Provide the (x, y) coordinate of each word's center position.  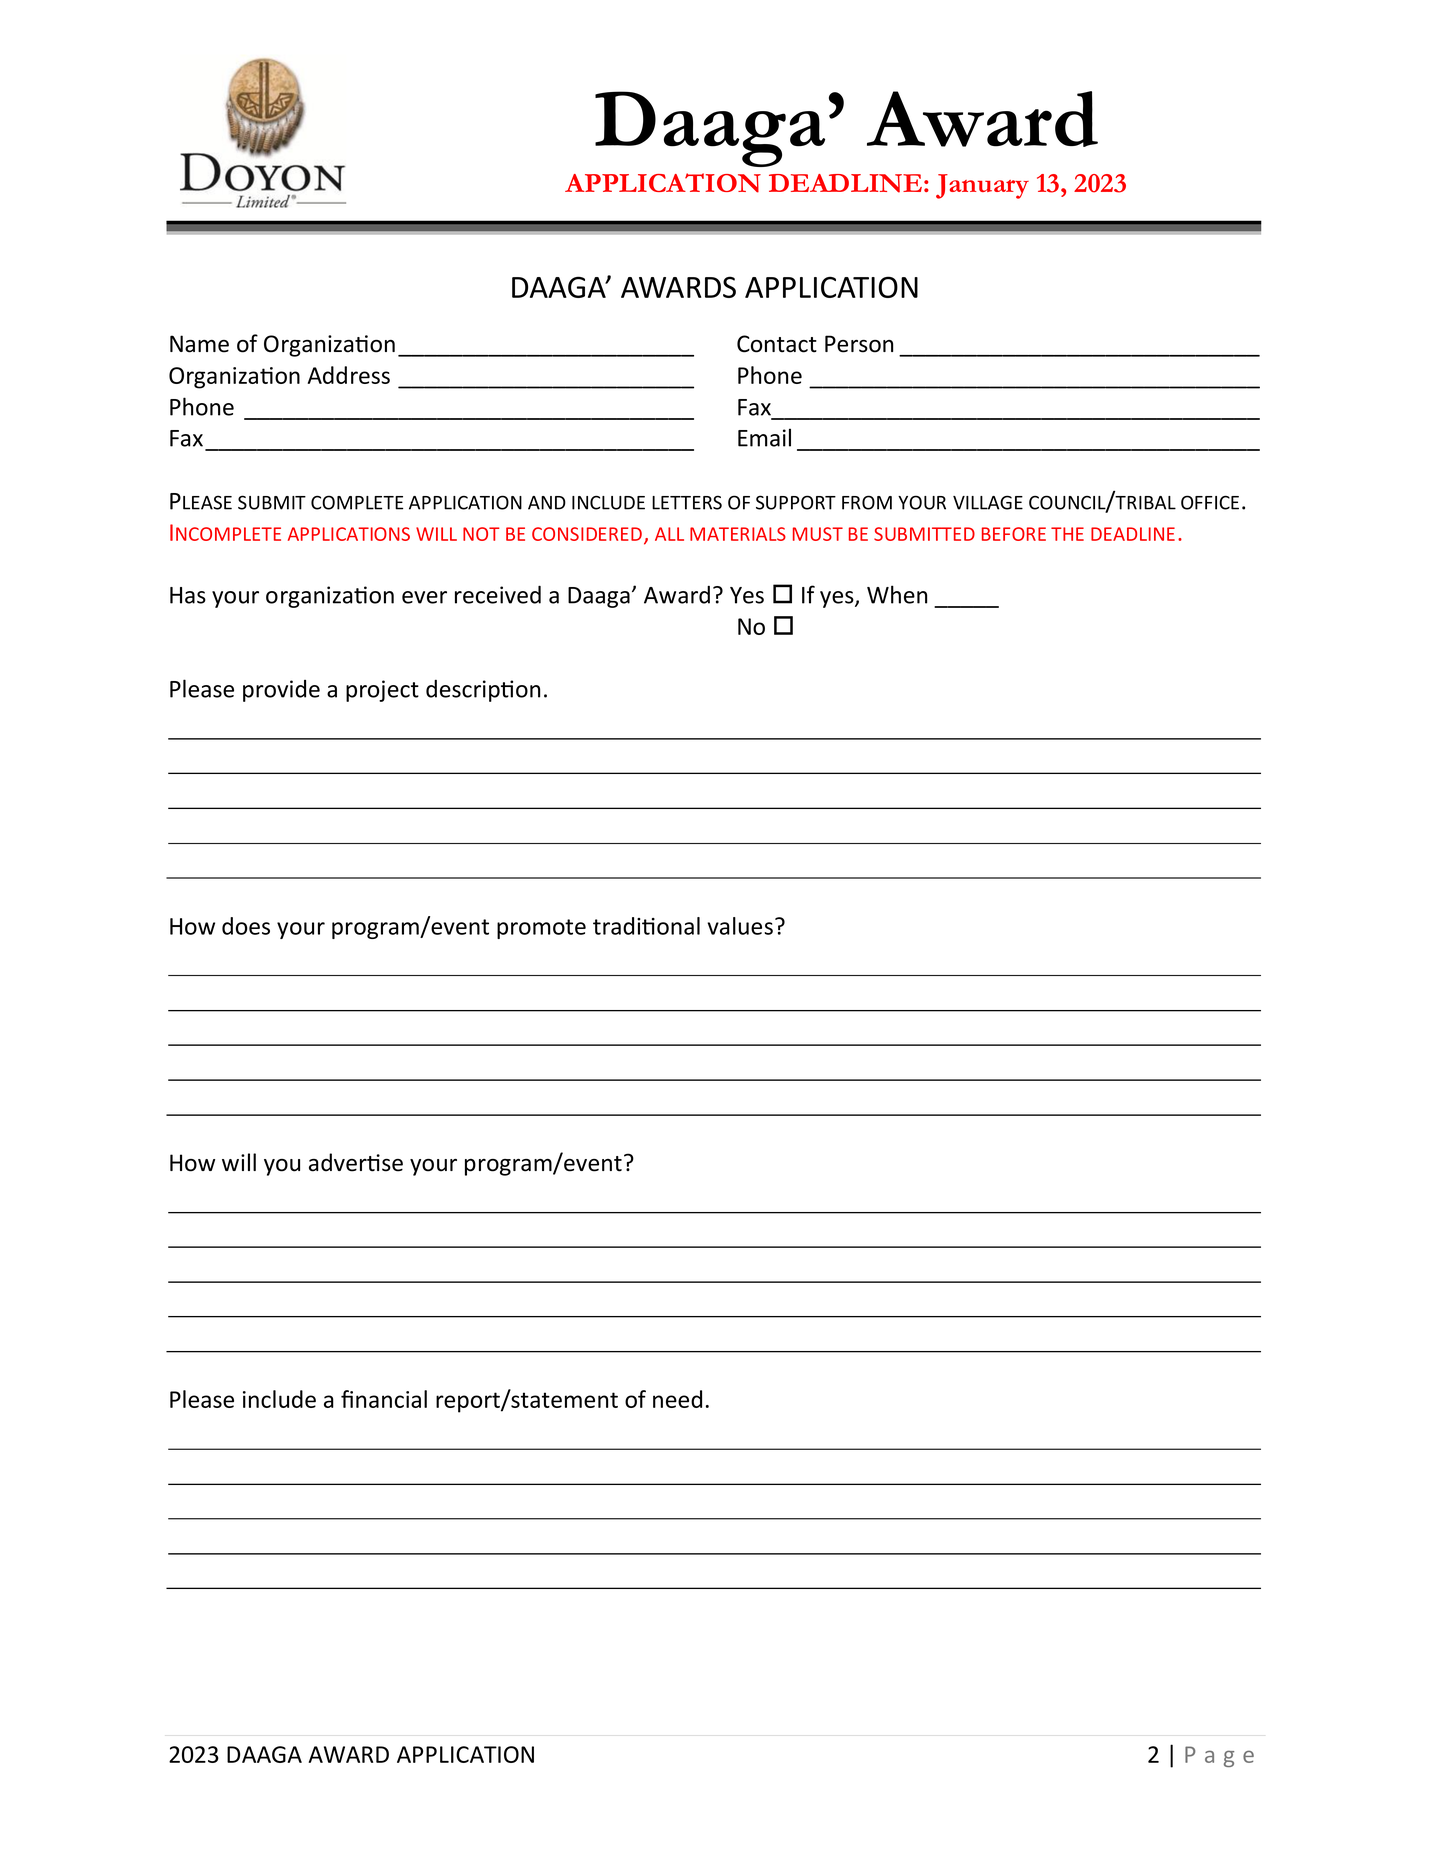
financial (384, 1399)
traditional (646, 926)
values (740, 926)
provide (281, 691)
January (982, 186)
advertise (356, 1162)
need (677, 1399)
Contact (777, 344)
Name (199, 344)
